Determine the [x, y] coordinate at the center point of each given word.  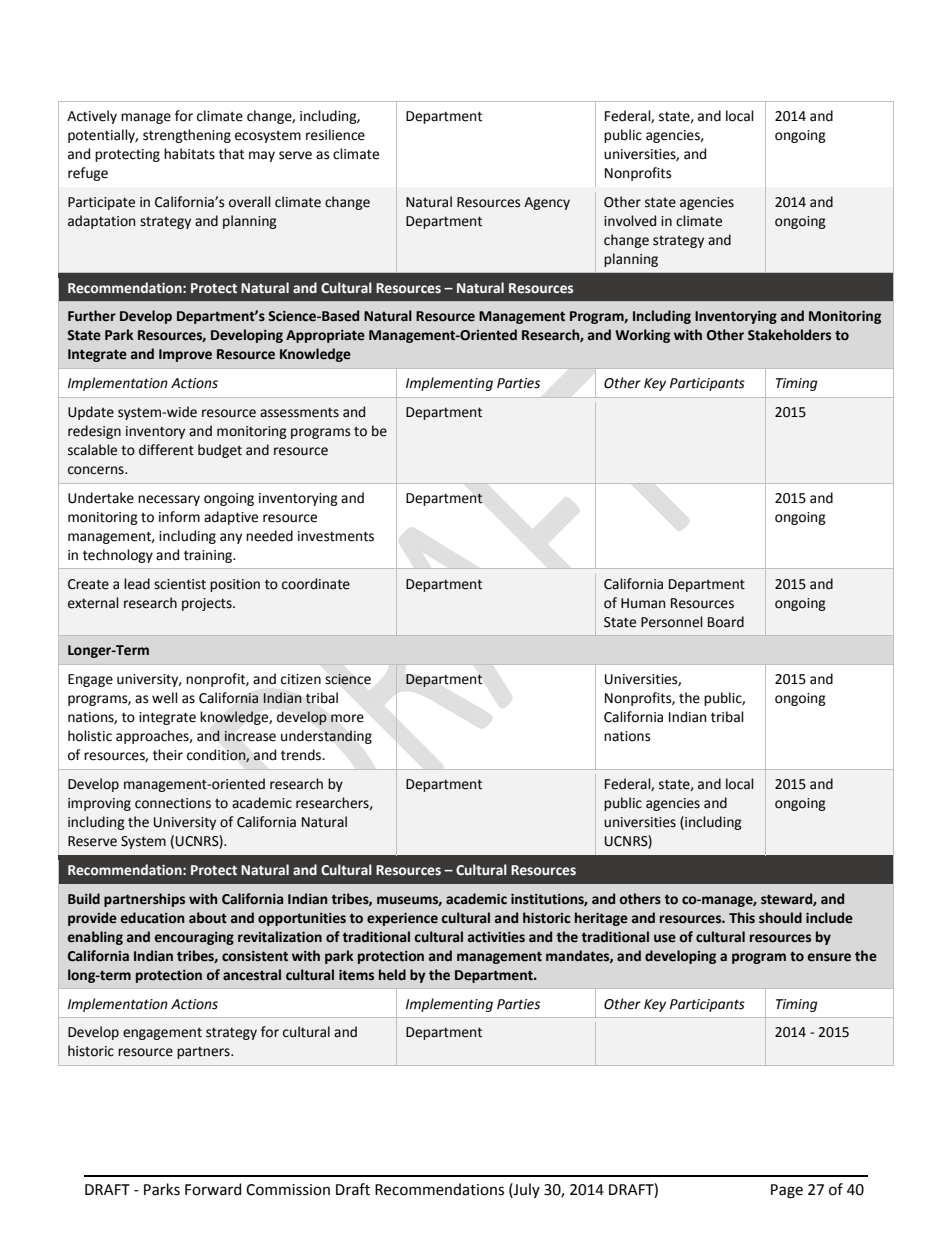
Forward [213, 1189]
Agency [547, 203]
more [347, 718]
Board [726, 622]
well [165, 698]
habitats [189, 154]
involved [630, 221]
